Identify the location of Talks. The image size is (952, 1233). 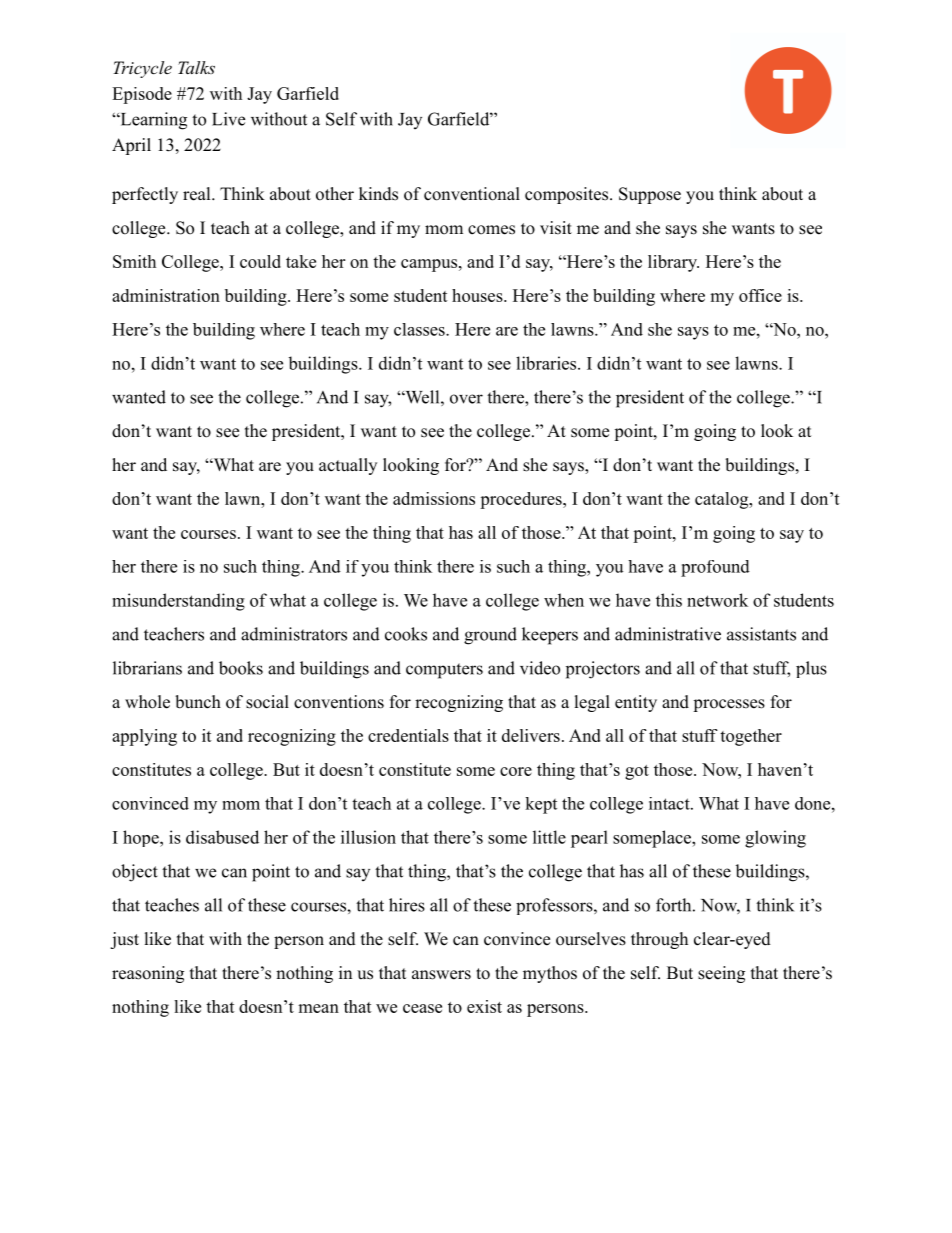
(196, 67).
